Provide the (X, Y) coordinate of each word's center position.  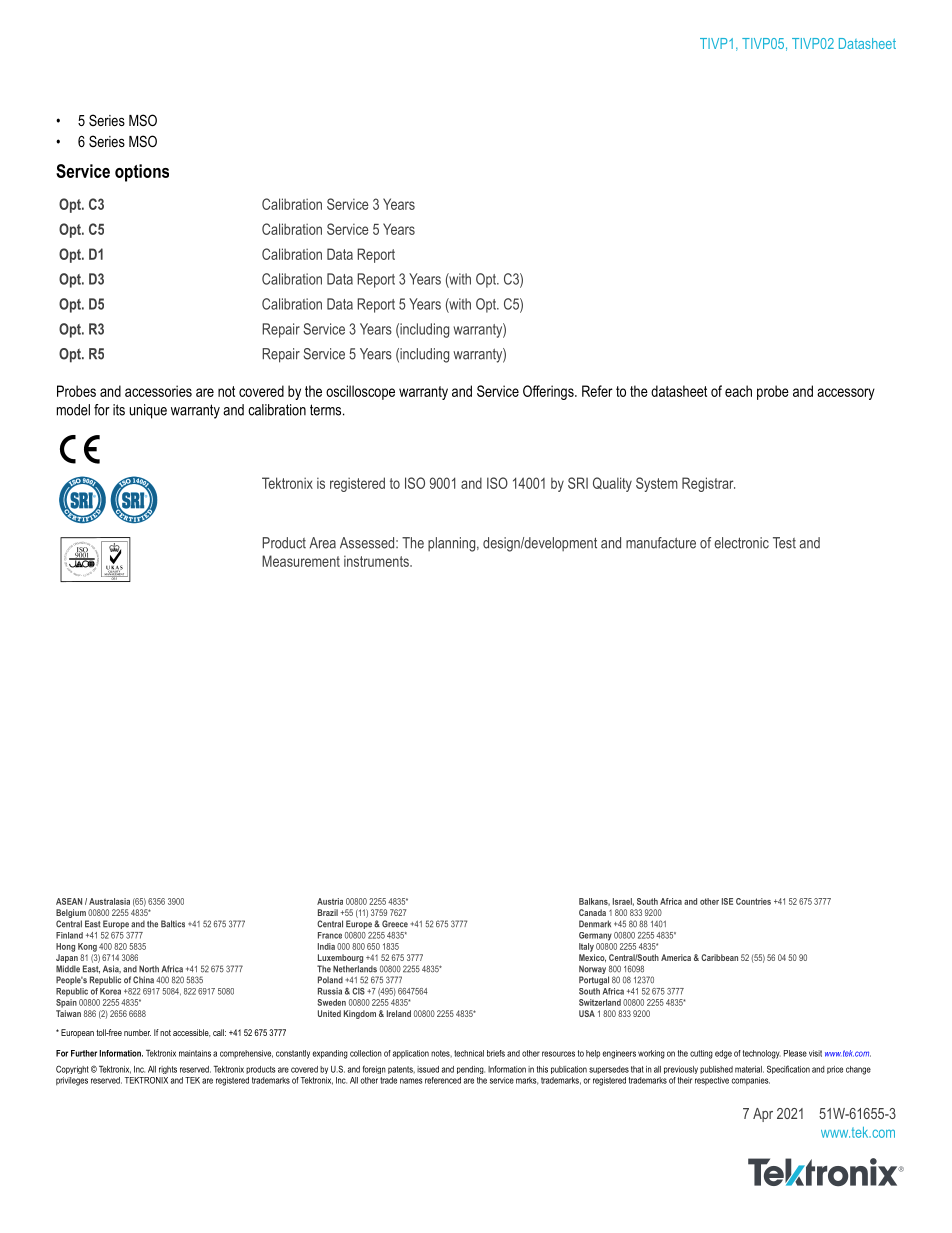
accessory (846, 394)
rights (168, 1070)
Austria (330, 901)
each (738, 391)
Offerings (549, 392)
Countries (753, 901)
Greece (395, 924)
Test (784, 543)
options (142, 173)
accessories (158, 391)
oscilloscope (360, 392)
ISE (727, 901)
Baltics (173, 924)
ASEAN (69, 901)
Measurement (301, 561)
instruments (377, 561)
